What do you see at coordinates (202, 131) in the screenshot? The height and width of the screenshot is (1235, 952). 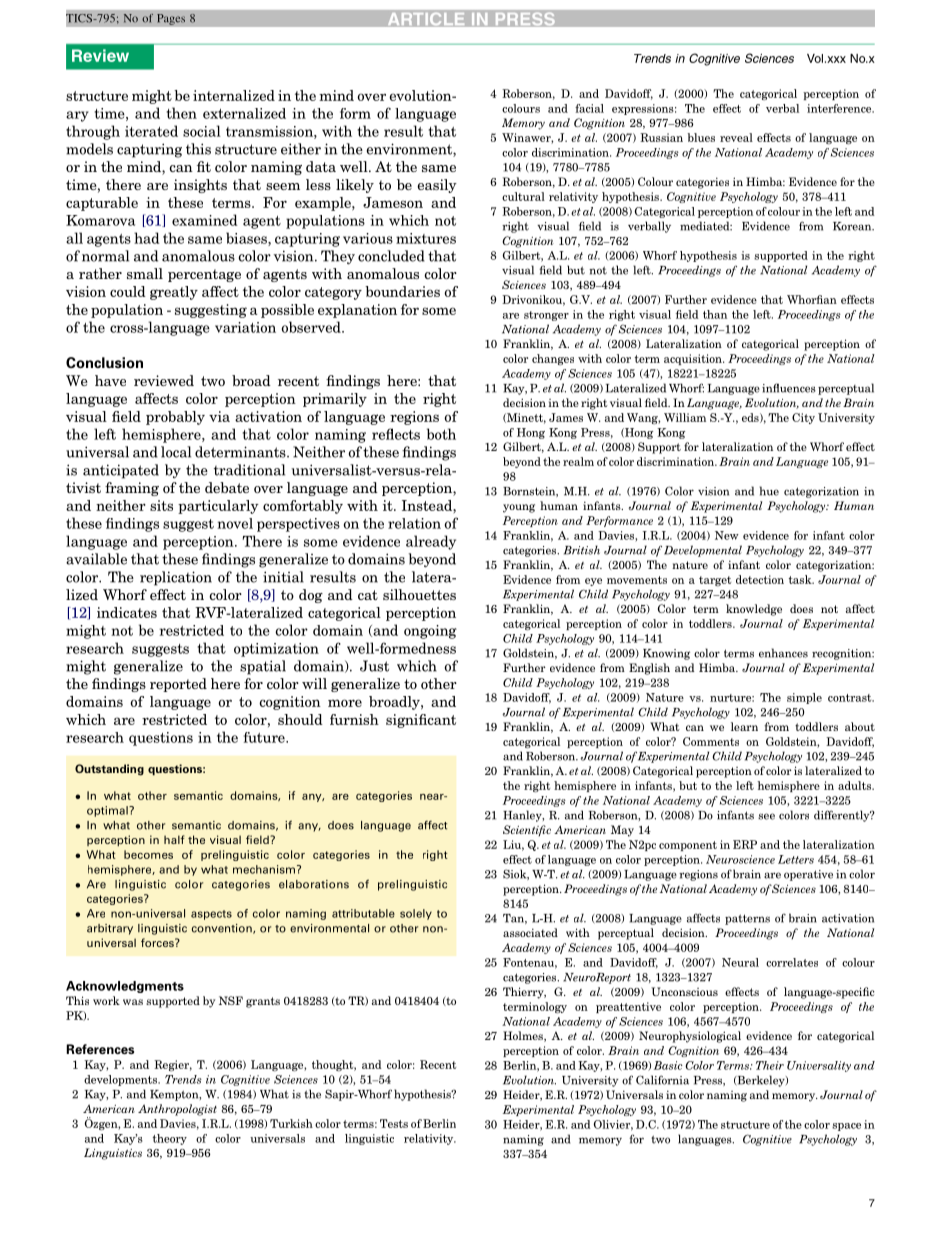 I see `social` at bounding box center [202, 131].
